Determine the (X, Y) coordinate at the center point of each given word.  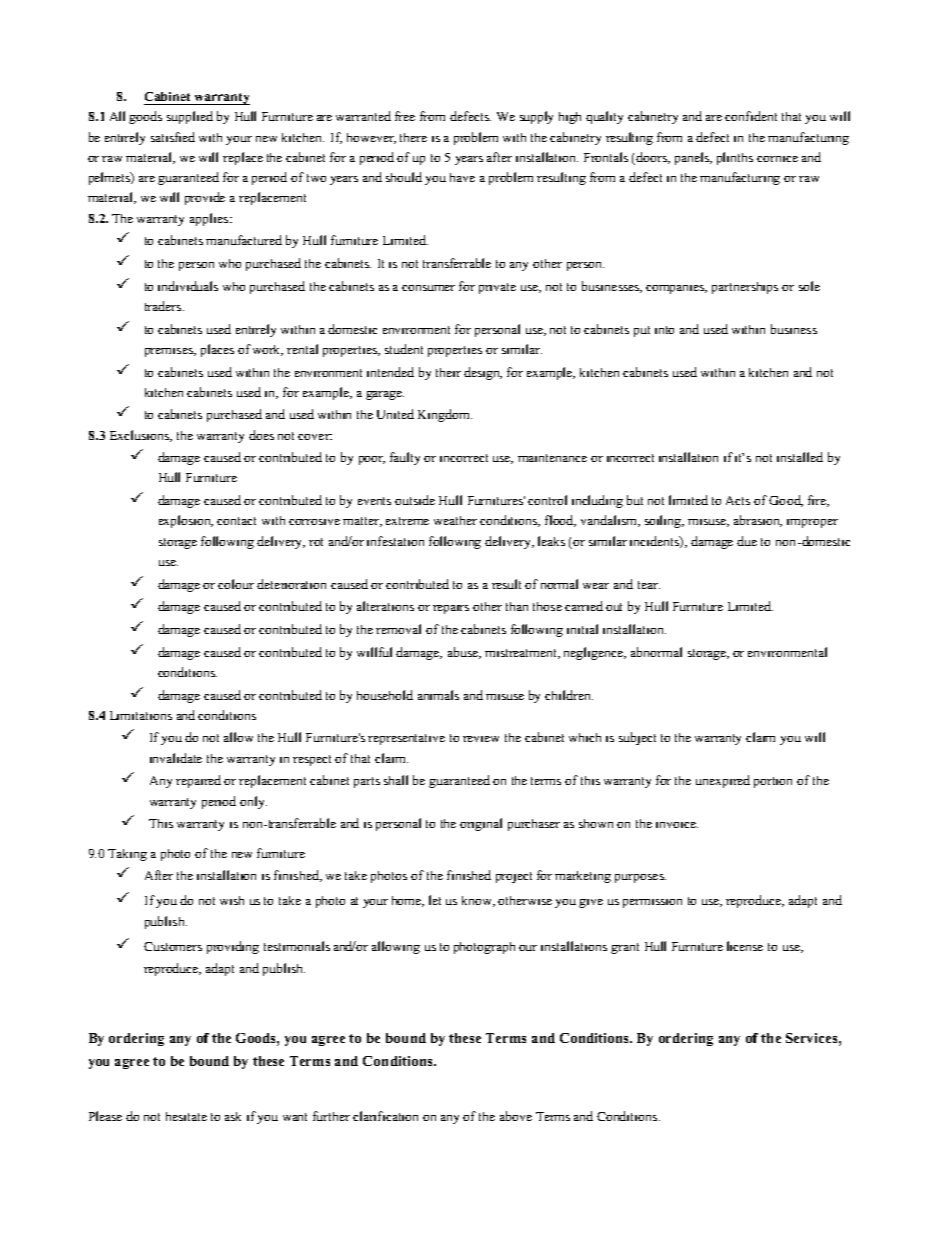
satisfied (173, 137)
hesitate (186, 1116)
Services (813, 1038)
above (516, 1116)
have (462, 177)
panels (693, 158)
